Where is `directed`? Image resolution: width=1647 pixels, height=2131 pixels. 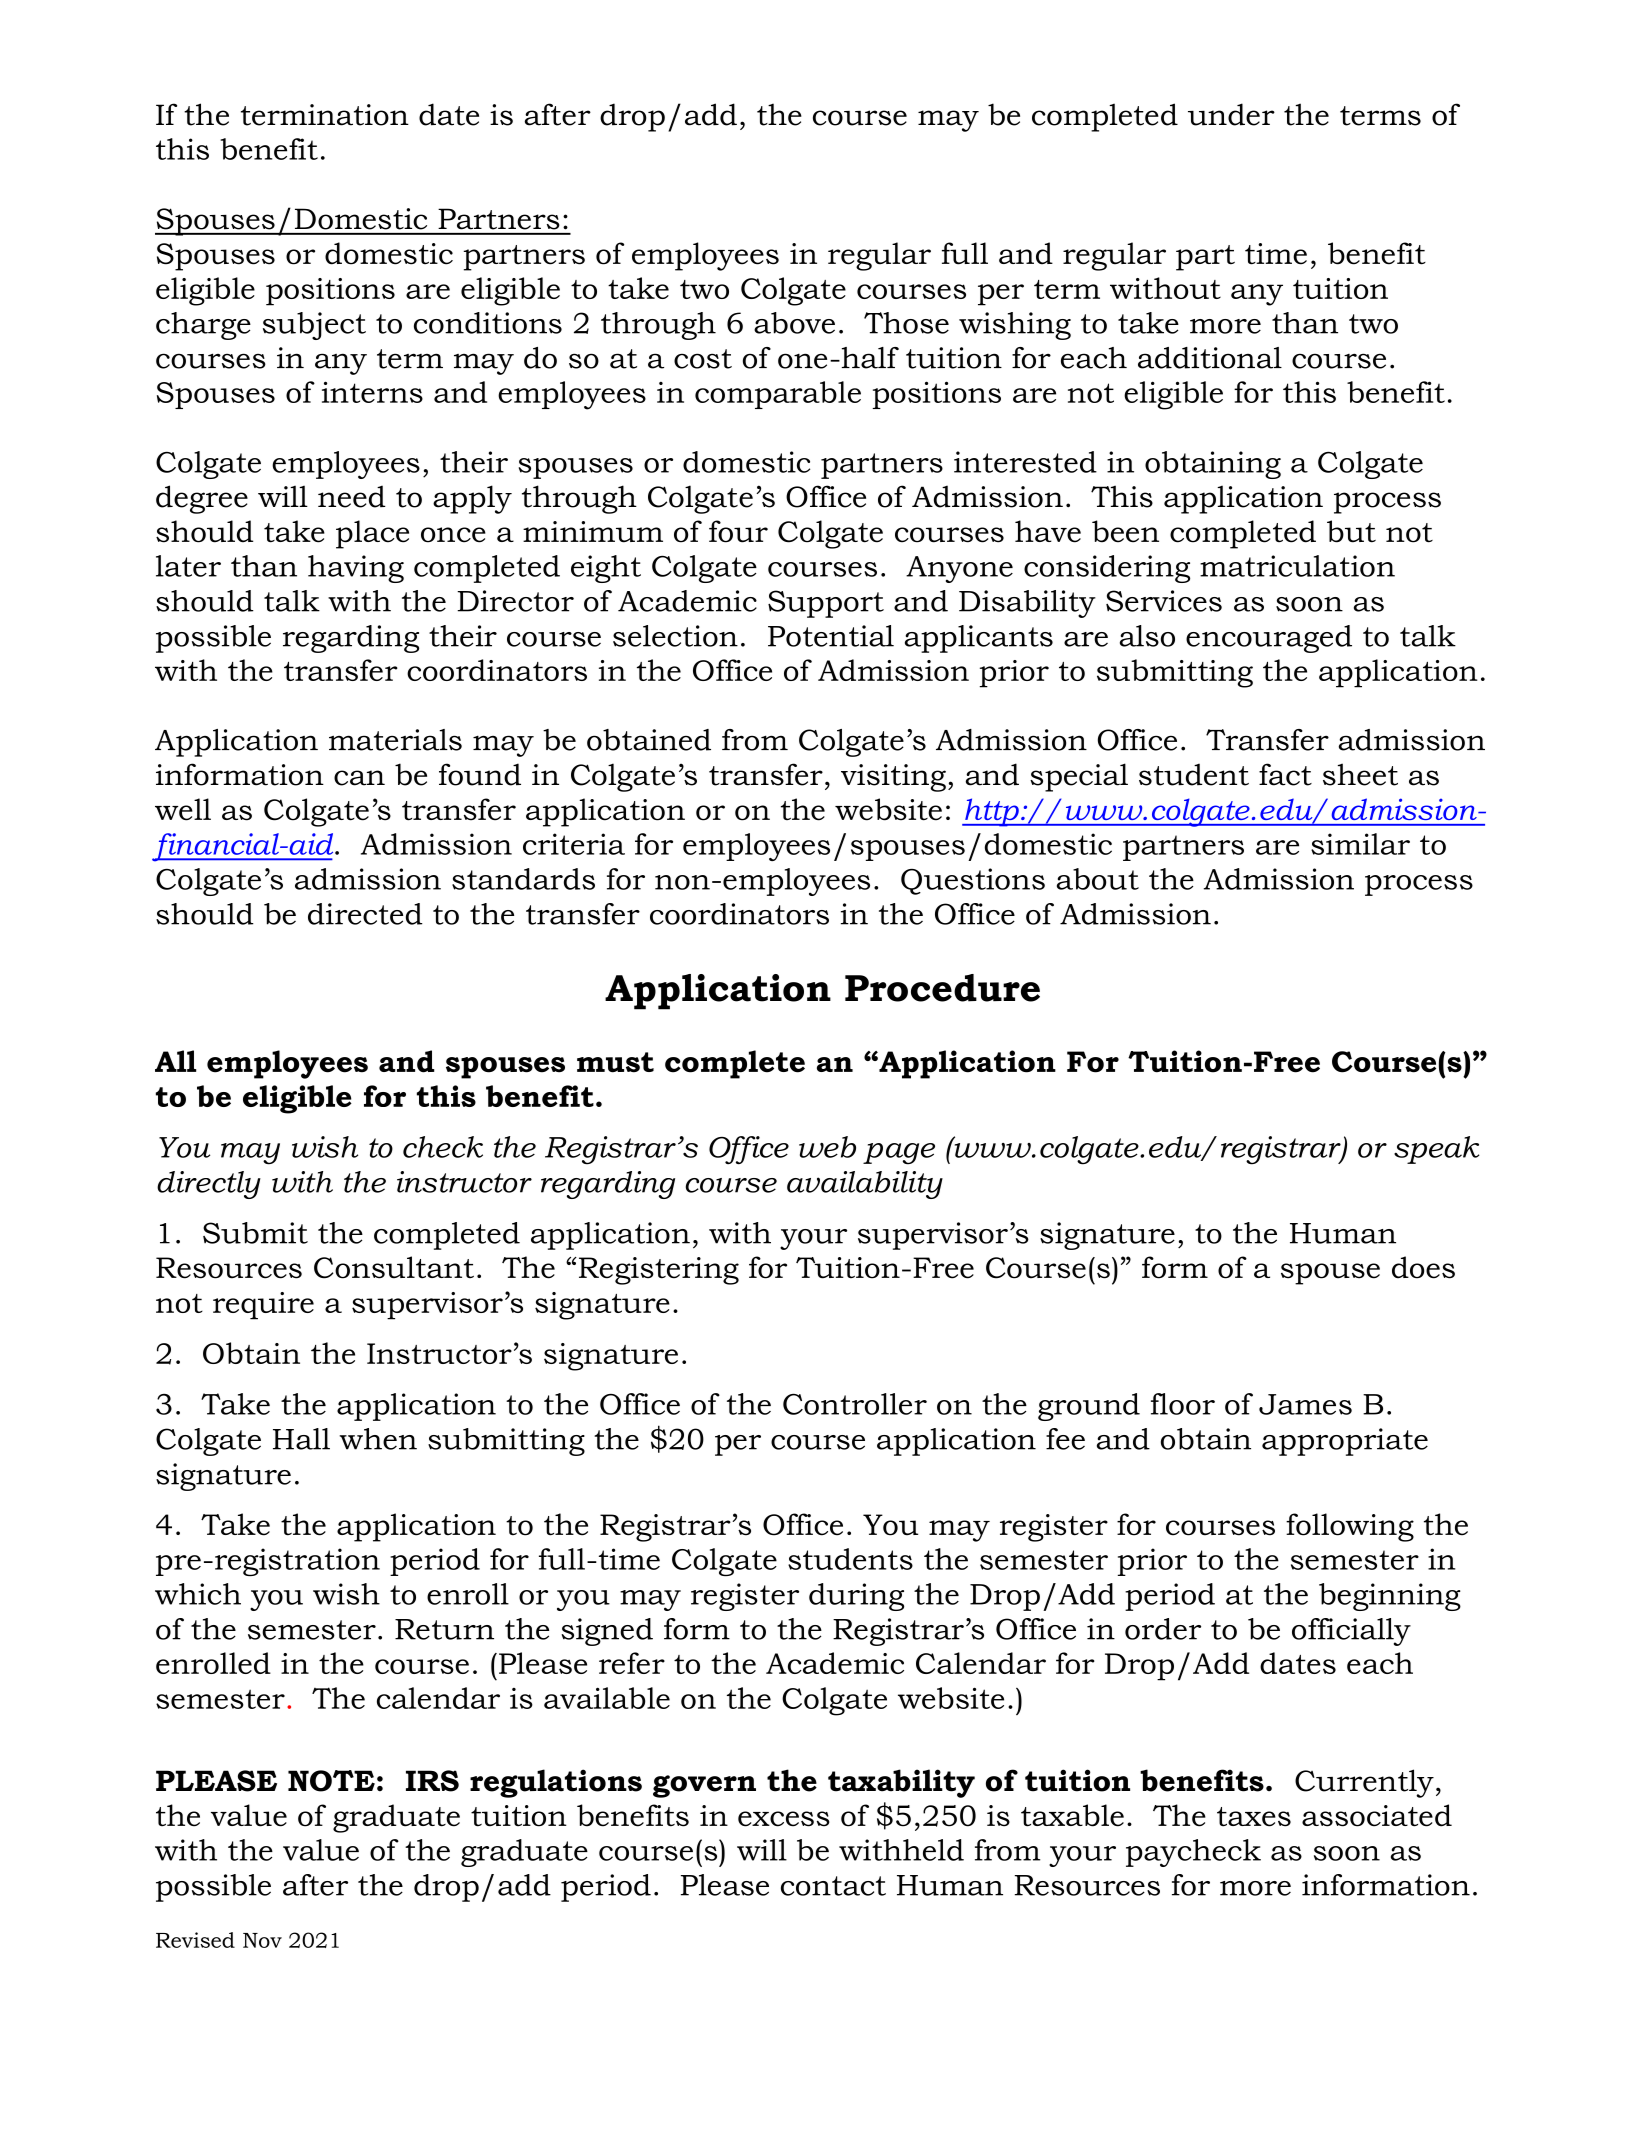
directed is located at coordinates (365, 914).
